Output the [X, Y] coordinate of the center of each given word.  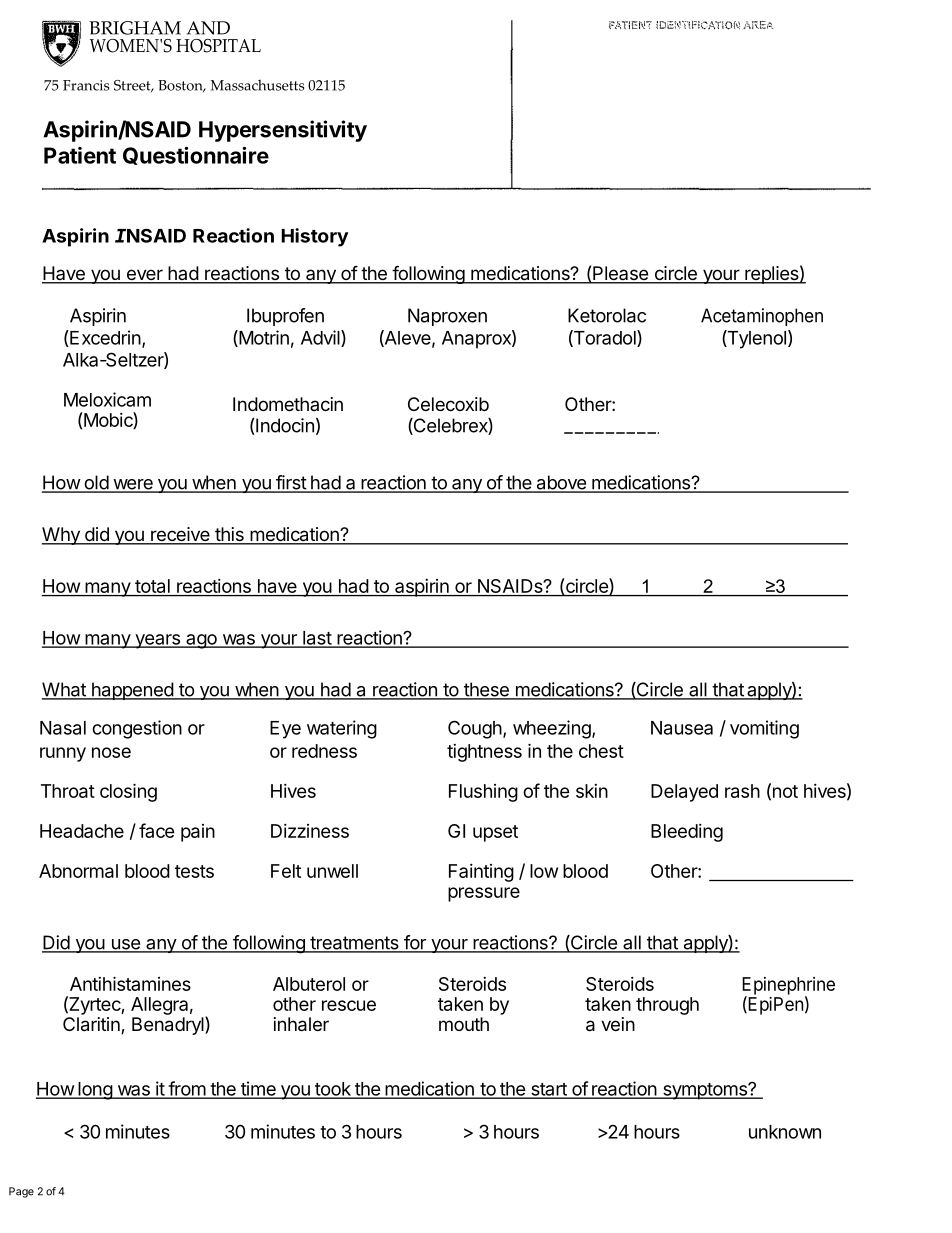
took [333, 1090]
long [95, 1091]
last [317, 639]
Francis [86, 85]
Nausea [682, 728]
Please [620, 274]
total [152, 587]
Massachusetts [257, 85]
